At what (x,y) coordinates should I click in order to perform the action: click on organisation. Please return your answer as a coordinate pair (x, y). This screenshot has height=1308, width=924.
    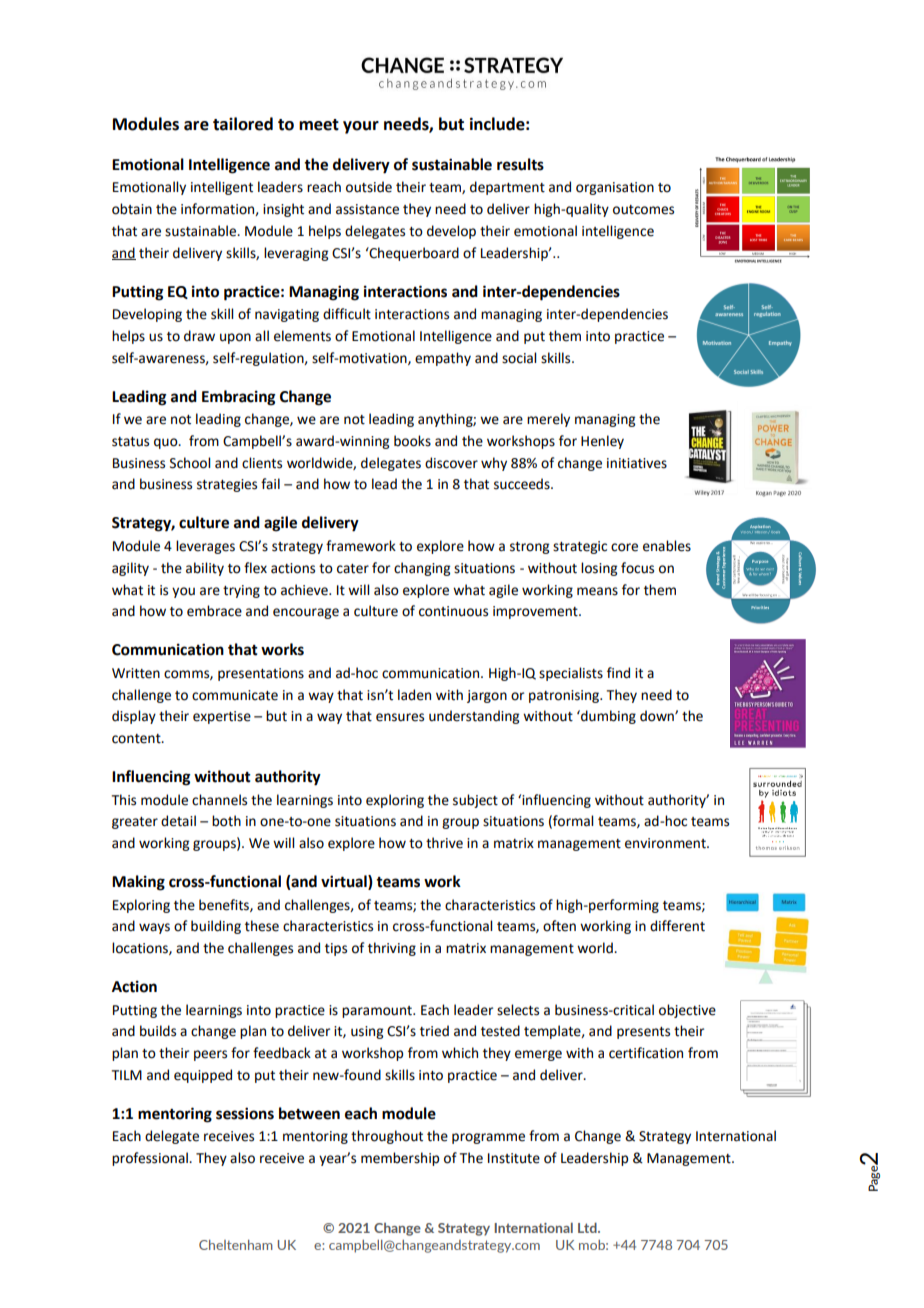
    Looking at the image, I should click on (615, 188).
